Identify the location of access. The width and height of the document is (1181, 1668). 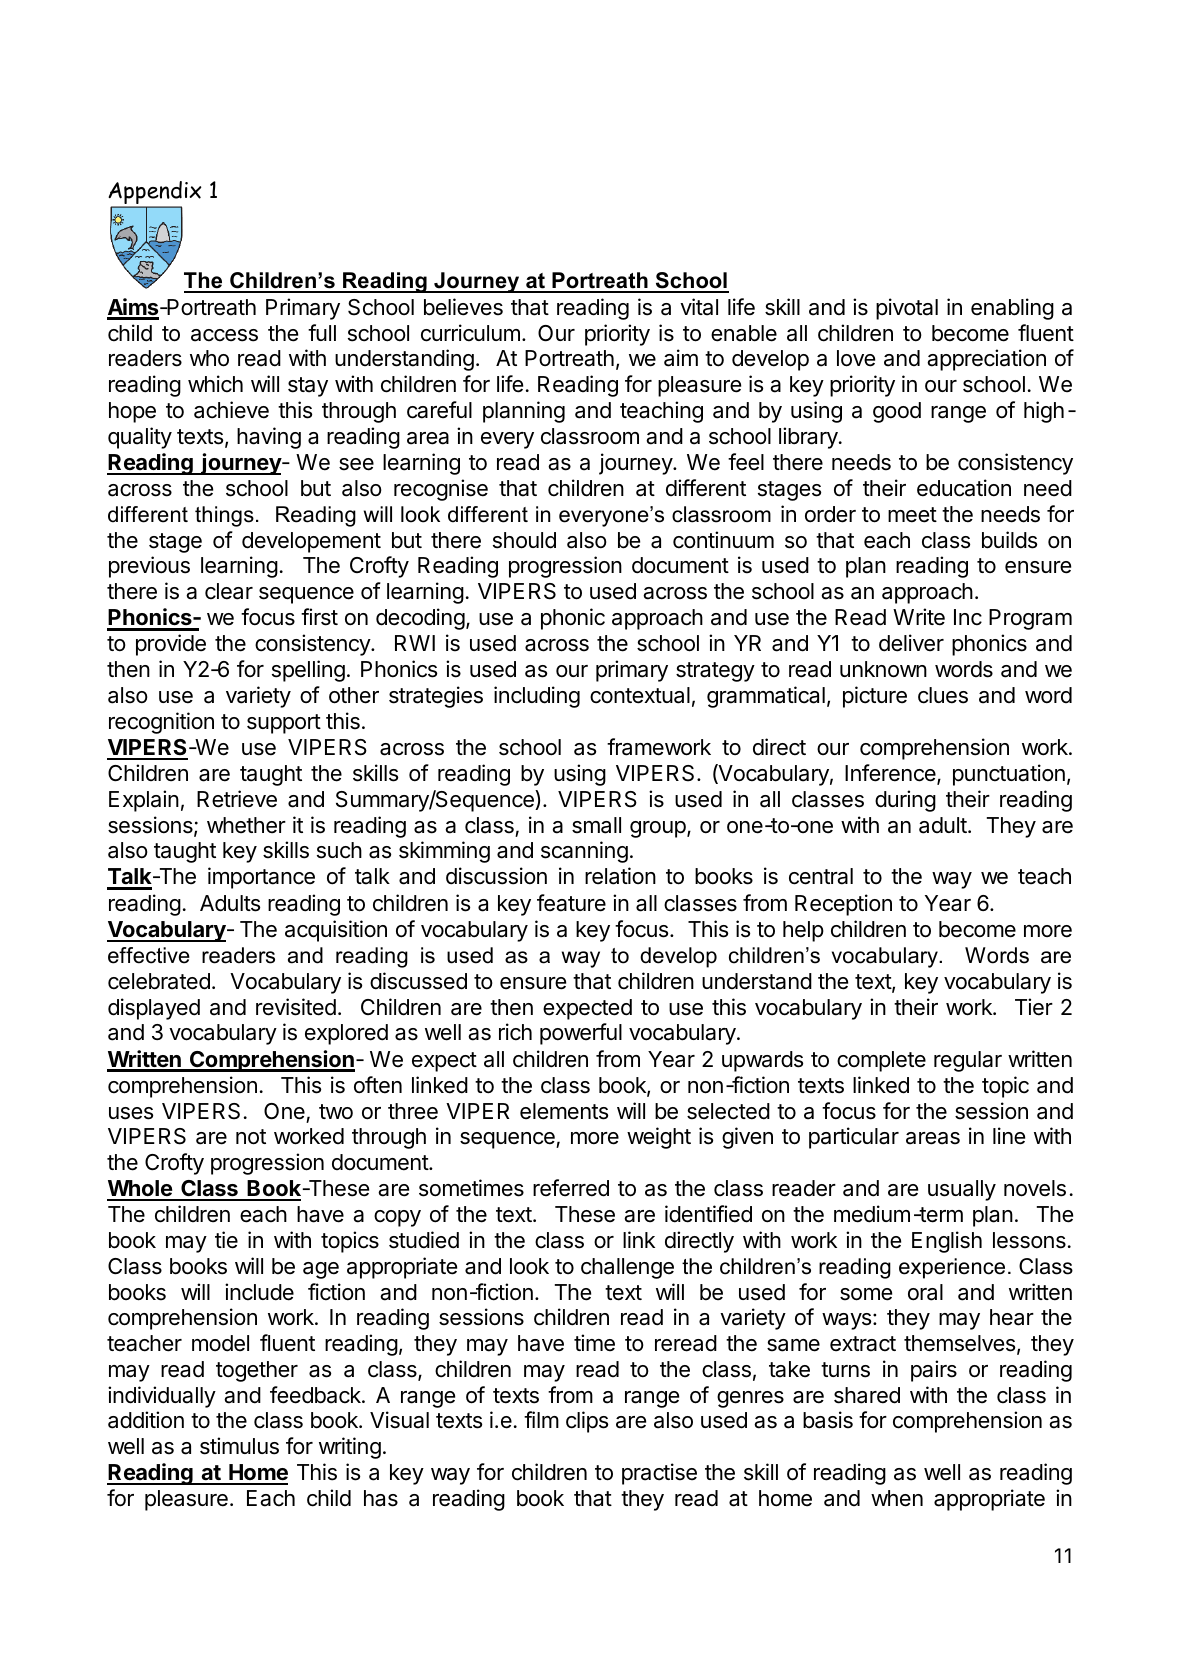
(224, 335).
